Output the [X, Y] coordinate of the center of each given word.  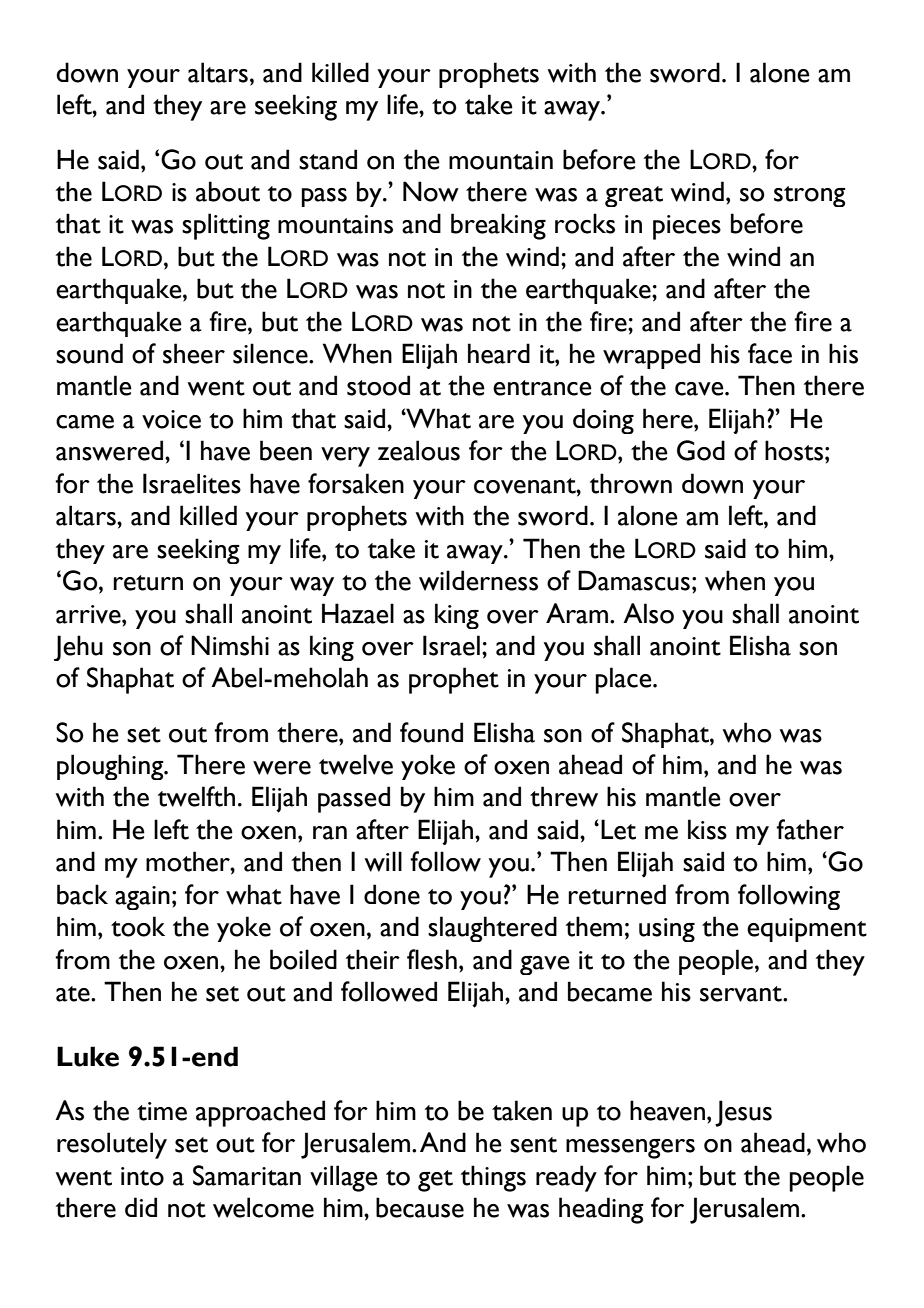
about [228, 191]
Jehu [78, 648]
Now [431, 191]
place [624, 680]
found [431, 732]
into [142, 1176]
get [435, 1181]
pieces [687, 227]
